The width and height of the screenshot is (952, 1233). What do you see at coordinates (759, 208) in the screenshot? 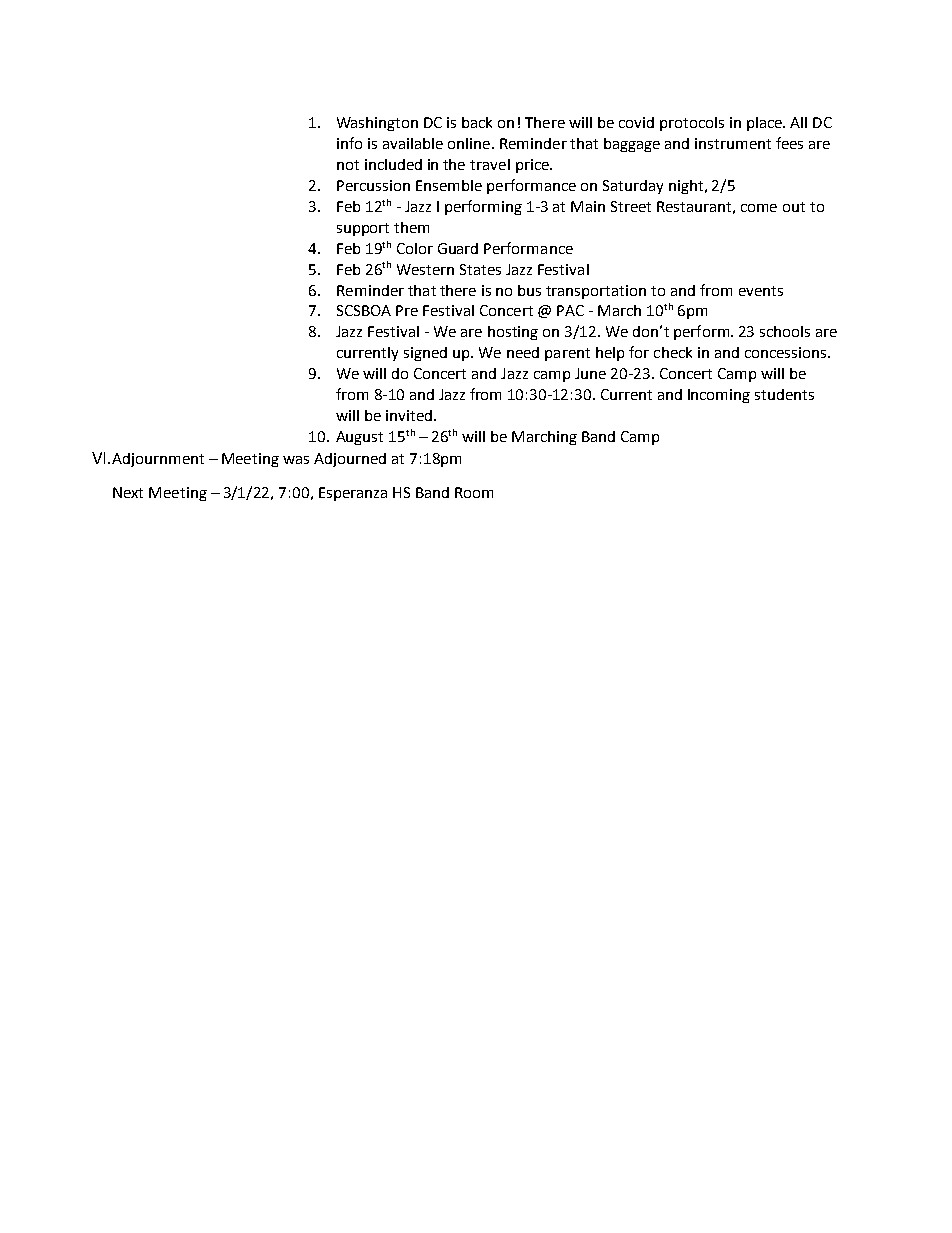
I see `come` at bounding box center [759, 208].
